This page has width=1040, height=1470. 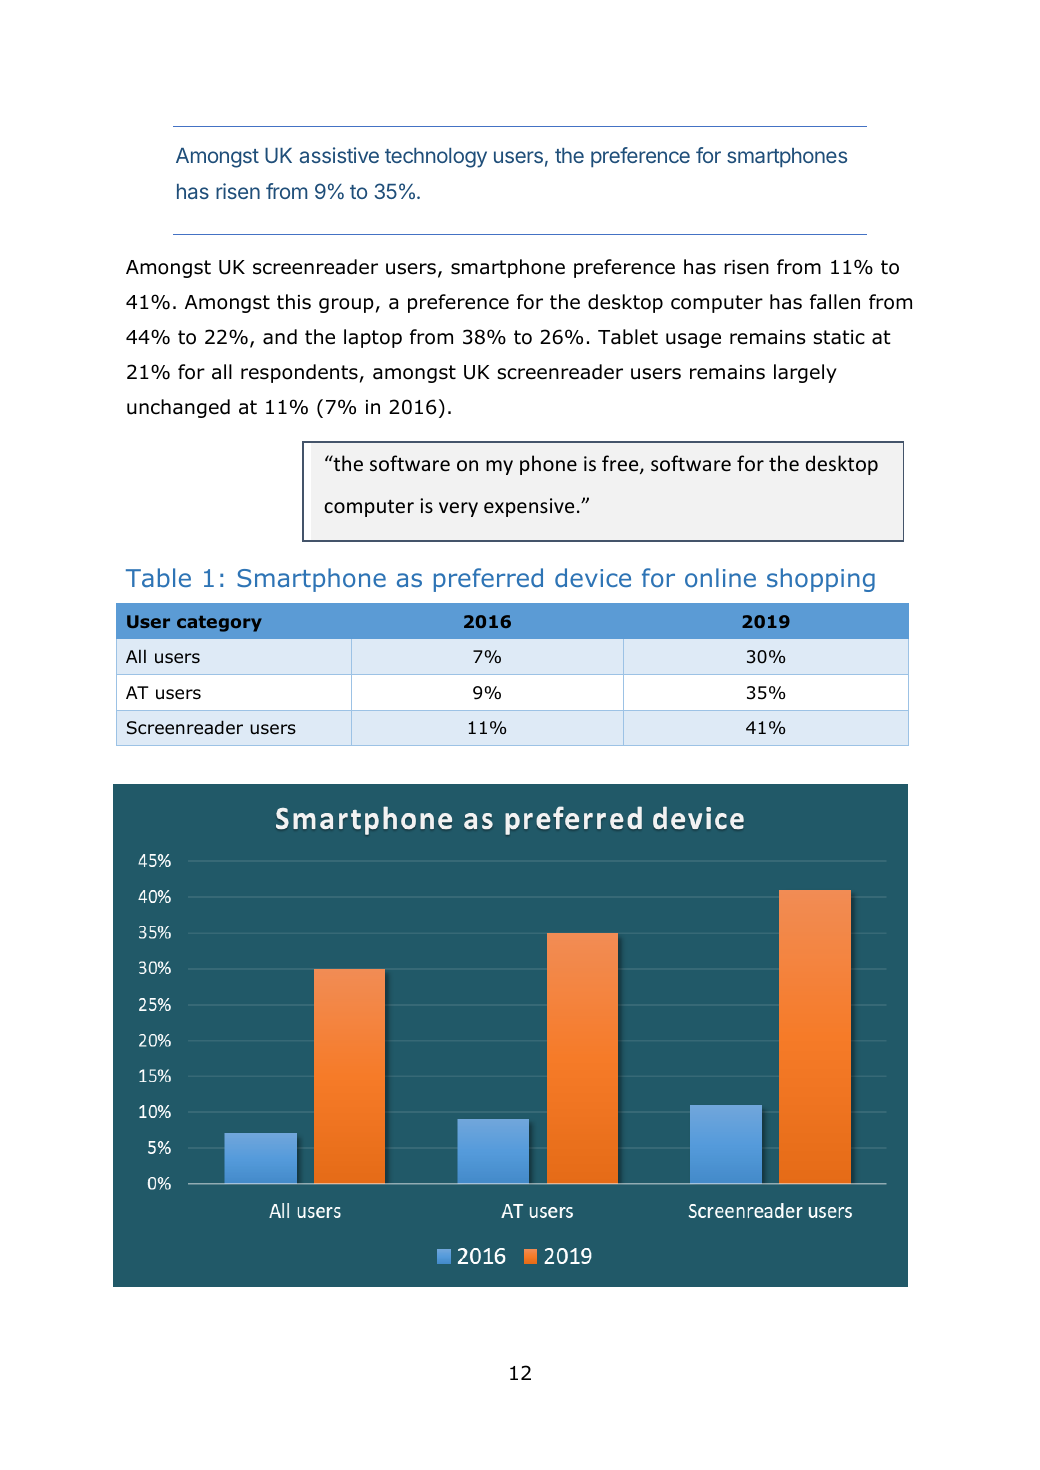 I want to click on this, so click(x=294, y=302).
